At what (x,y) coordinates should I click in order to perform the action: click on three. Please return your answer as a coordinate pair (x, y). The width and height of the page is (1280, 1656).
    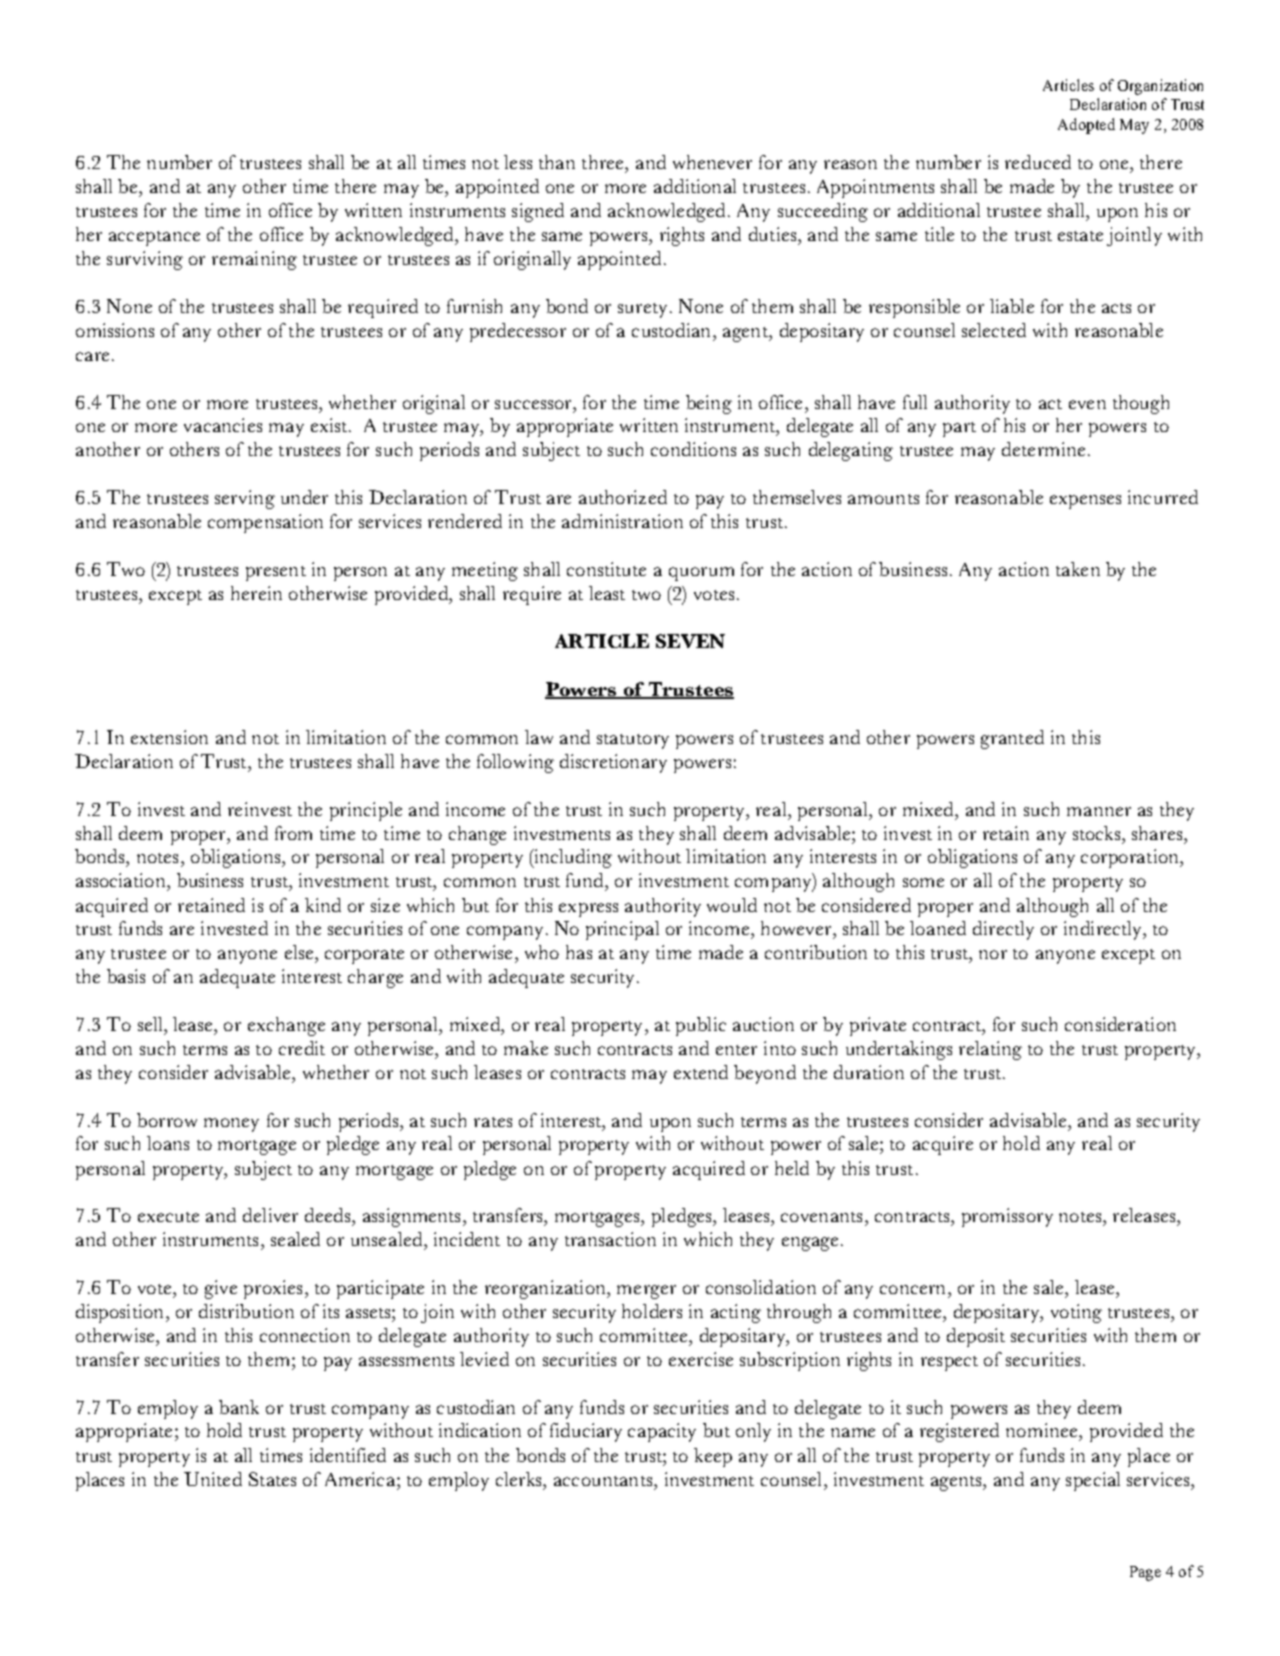
    Looking at the image, I should click on (604, 162).
